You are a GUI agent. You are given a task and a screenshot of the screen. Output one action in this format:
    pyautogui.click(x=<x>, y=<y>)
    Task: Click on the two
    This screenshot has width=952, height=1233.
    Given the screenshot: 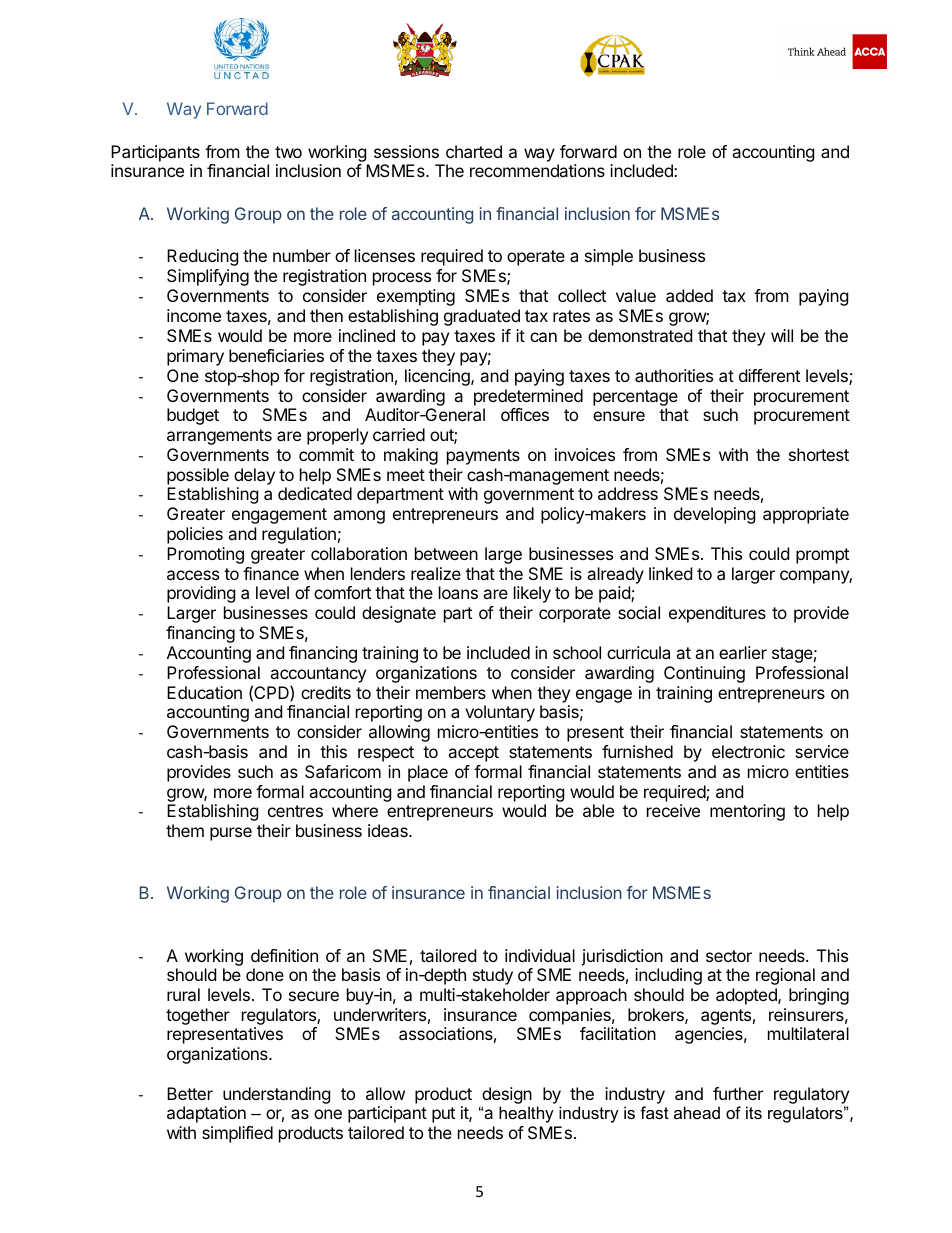 What is the action you would take?
    pyautogui.click(x=288, y=152)
